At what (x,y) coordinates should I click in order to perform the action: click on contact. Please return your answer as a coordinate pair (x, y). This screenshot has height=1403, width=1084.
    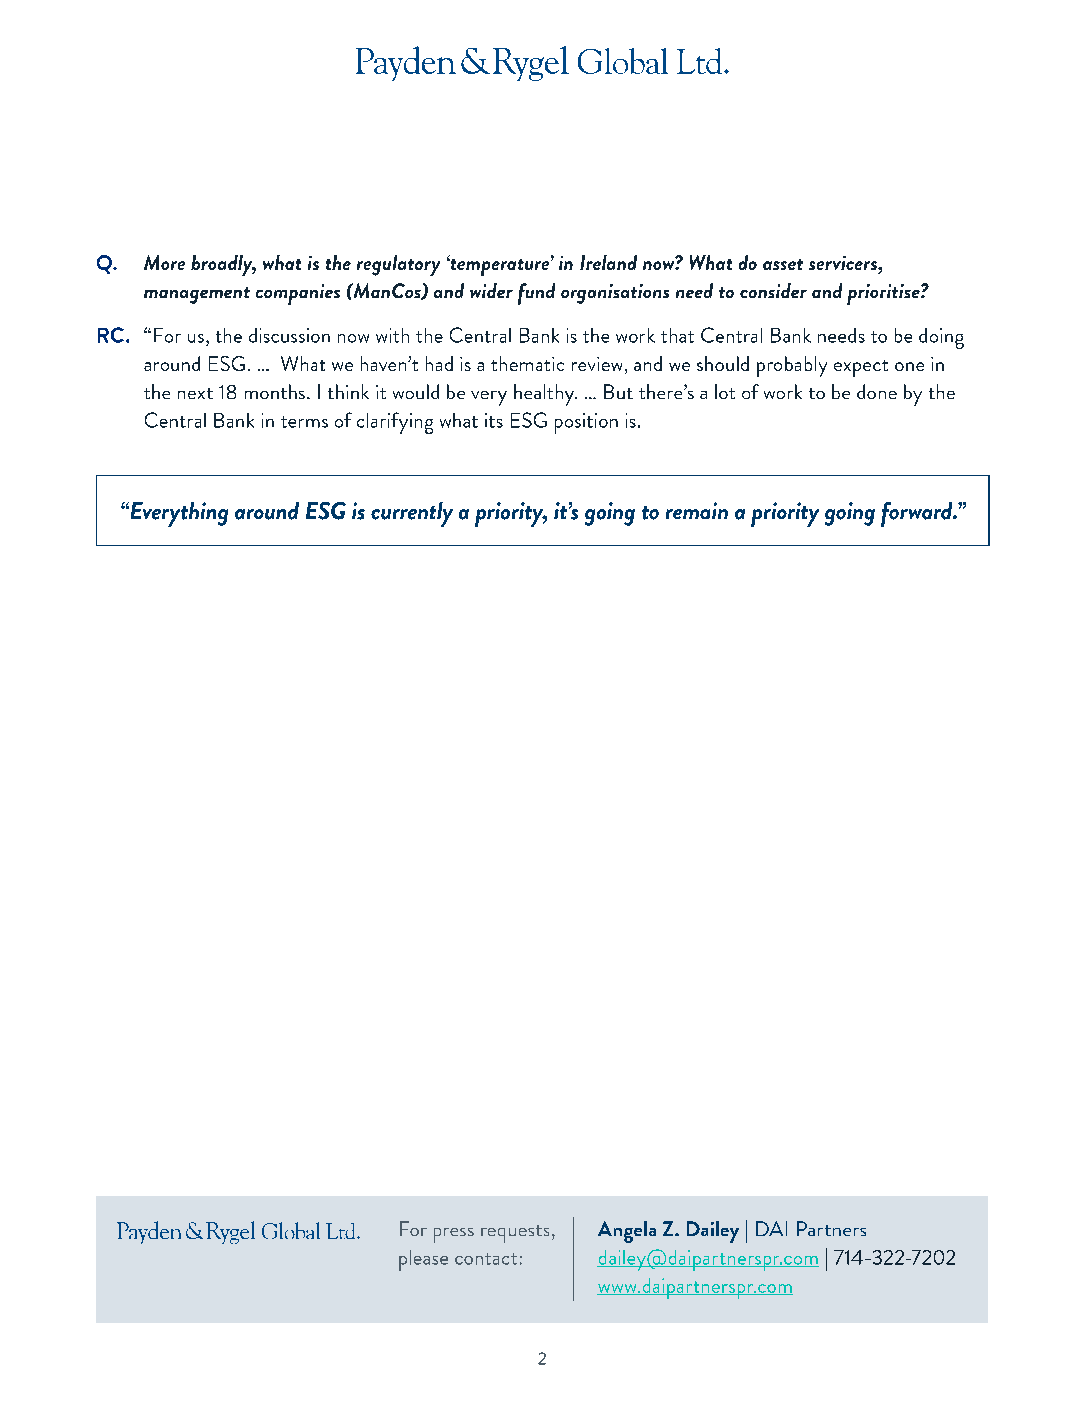
    Looking at the image, I should click on (486, 1259).
